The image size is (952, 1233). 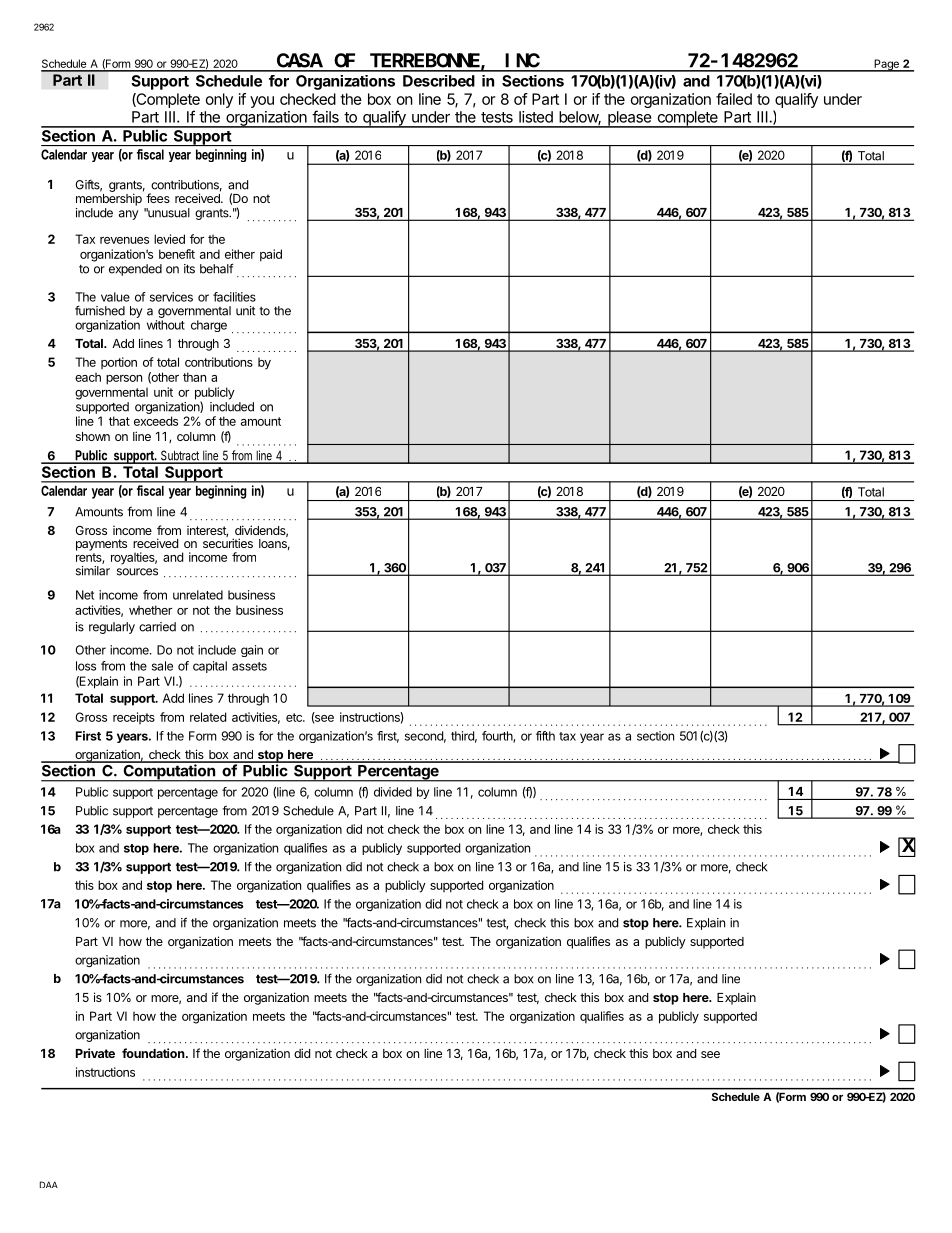 What do you see at coordinates (393, 792) in the screenshot?
I see `divided` at bounding box center [393, 792].
